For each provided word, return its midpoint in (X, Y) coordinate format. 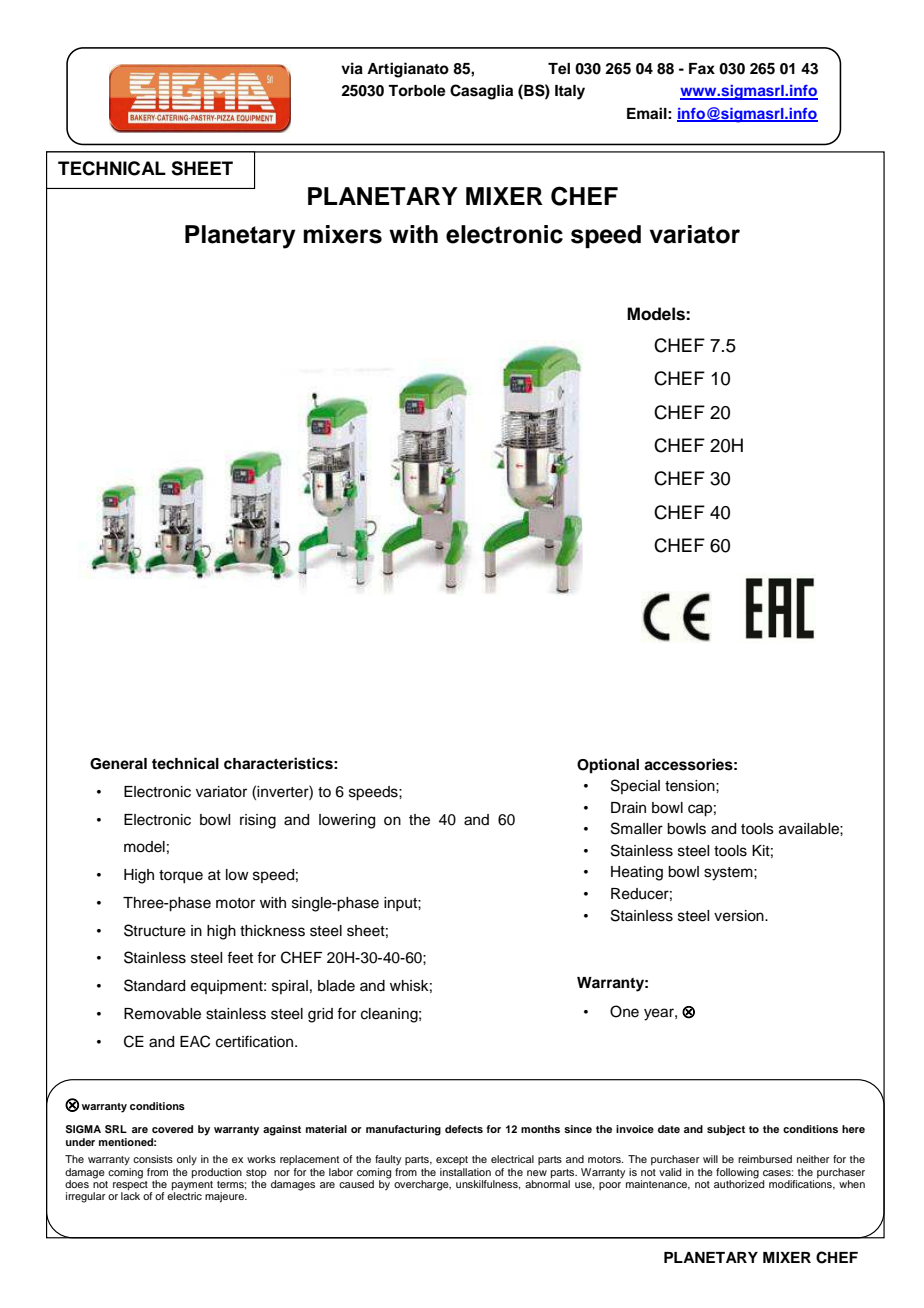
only (187, 1160)
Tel (559, 69)
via (352, 68)
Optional (608, 766)
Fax (702, 68)
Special (635, 786)
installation (465, 1172)
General (118, 764)
